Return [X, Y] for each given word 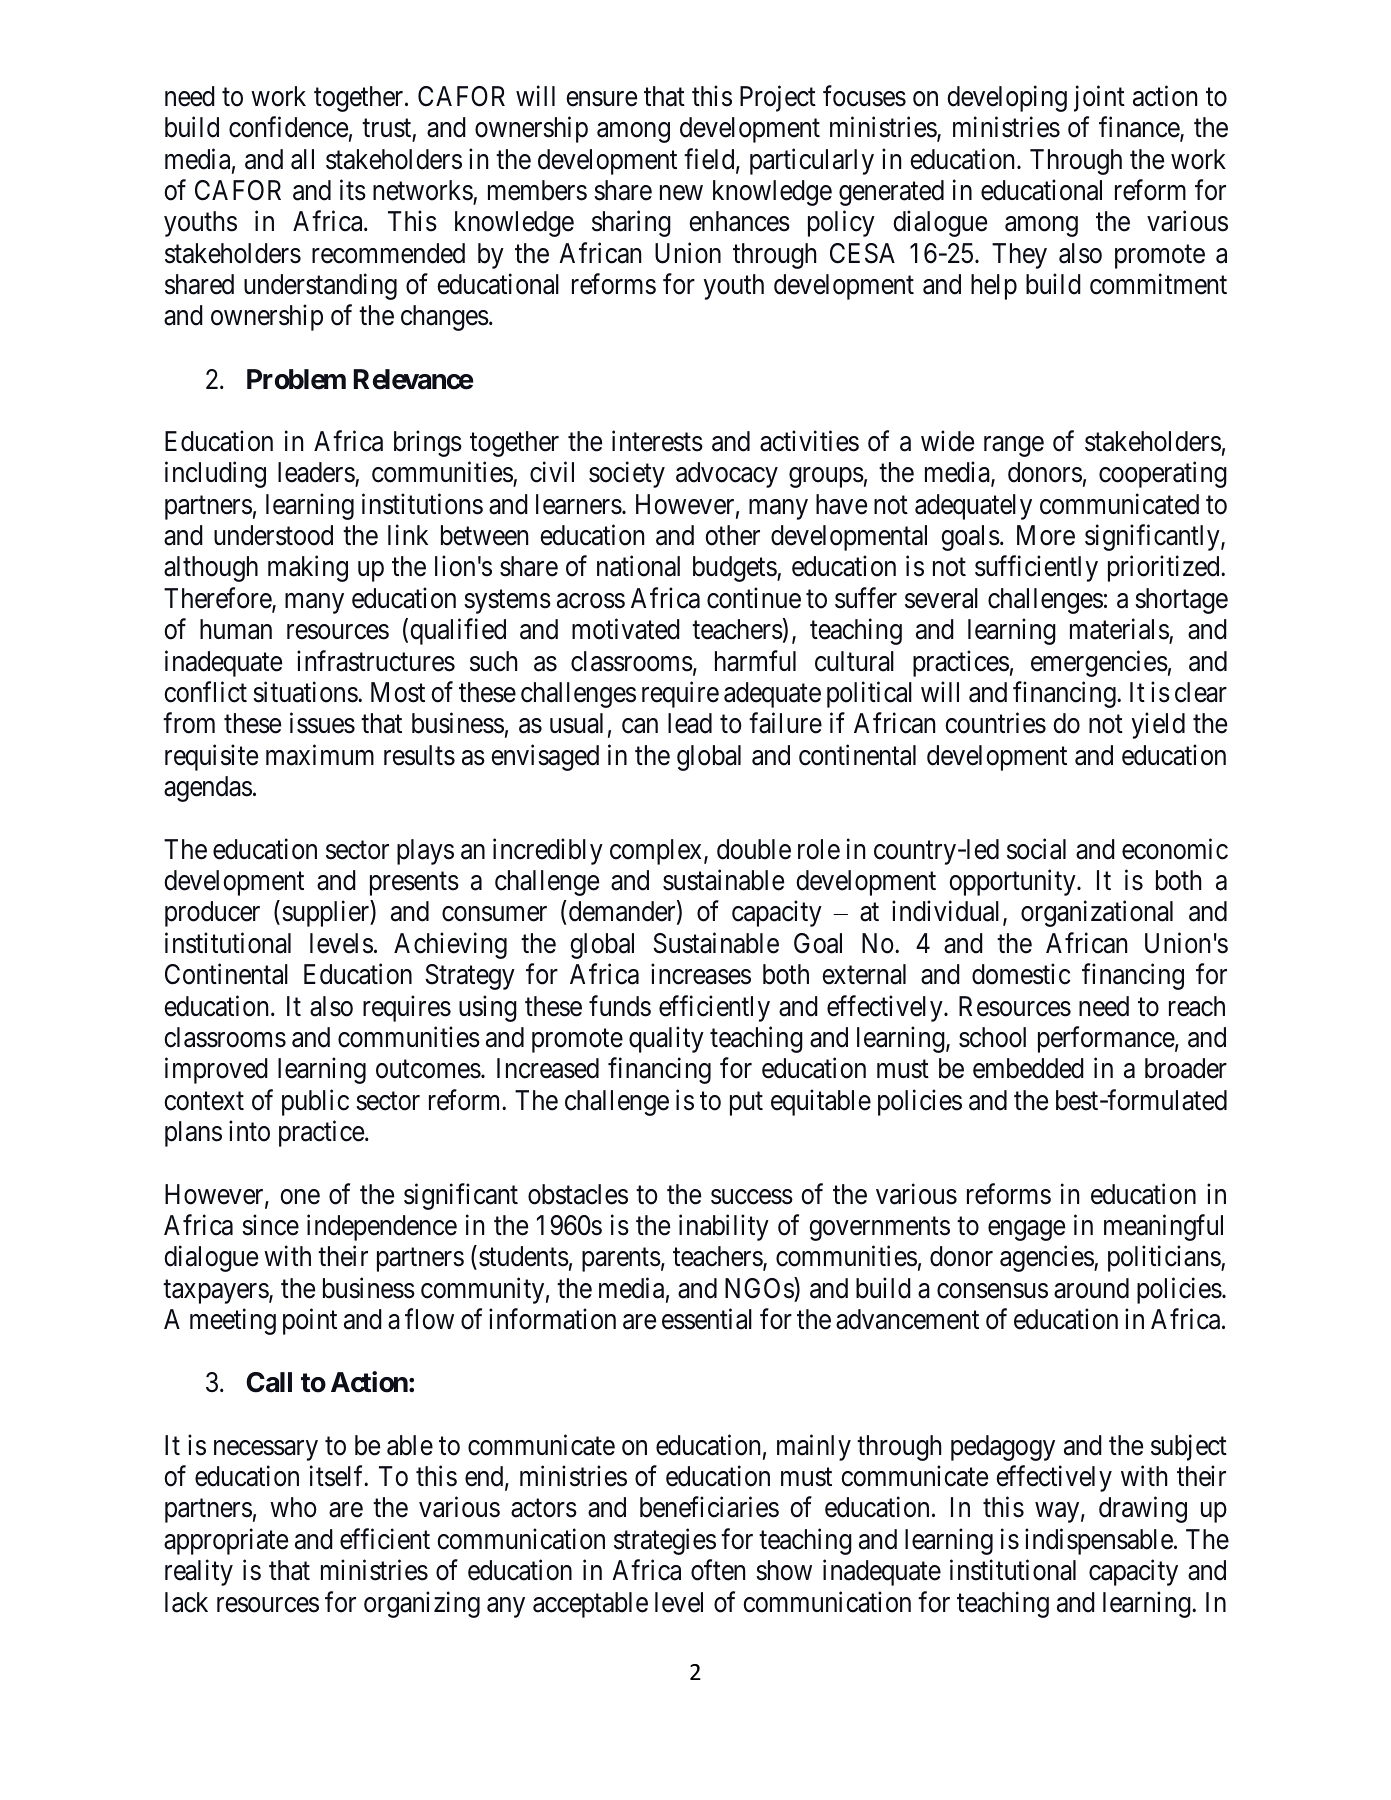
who [293, 1507]
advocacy [727, 475]
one [300, 1197]
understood [273, 535]
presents [414, 884]
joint [1099, 98]
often [718, 1570]
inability [724, 1228]
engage [1026, 1231]
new [681, 193]
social [1036, 849]
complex [657, 852]
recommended [388, 253]
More [1046, 535]
